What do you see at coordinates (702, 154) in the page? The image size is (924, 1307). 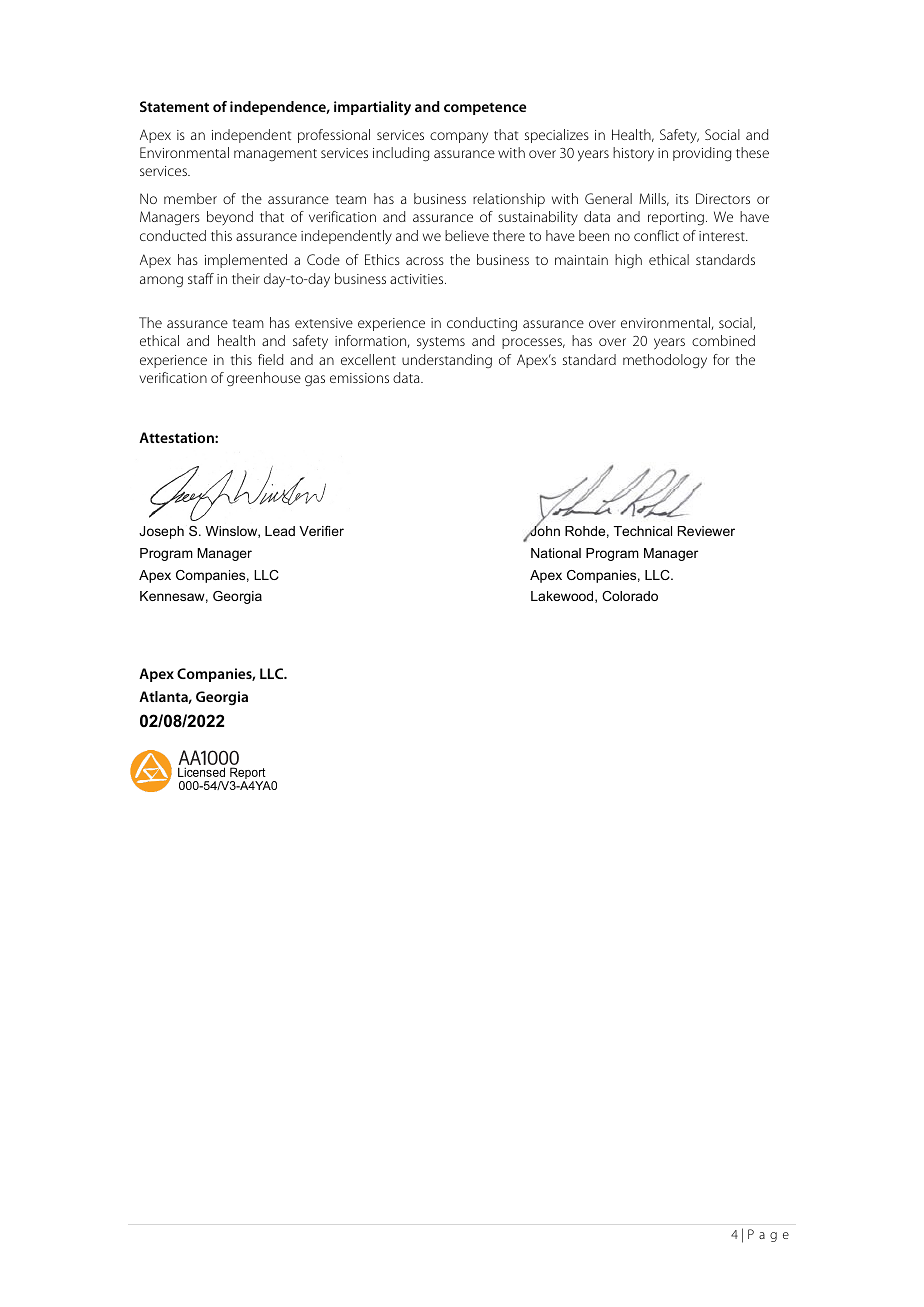 I see `providing` at bounding box center [702, 154].
